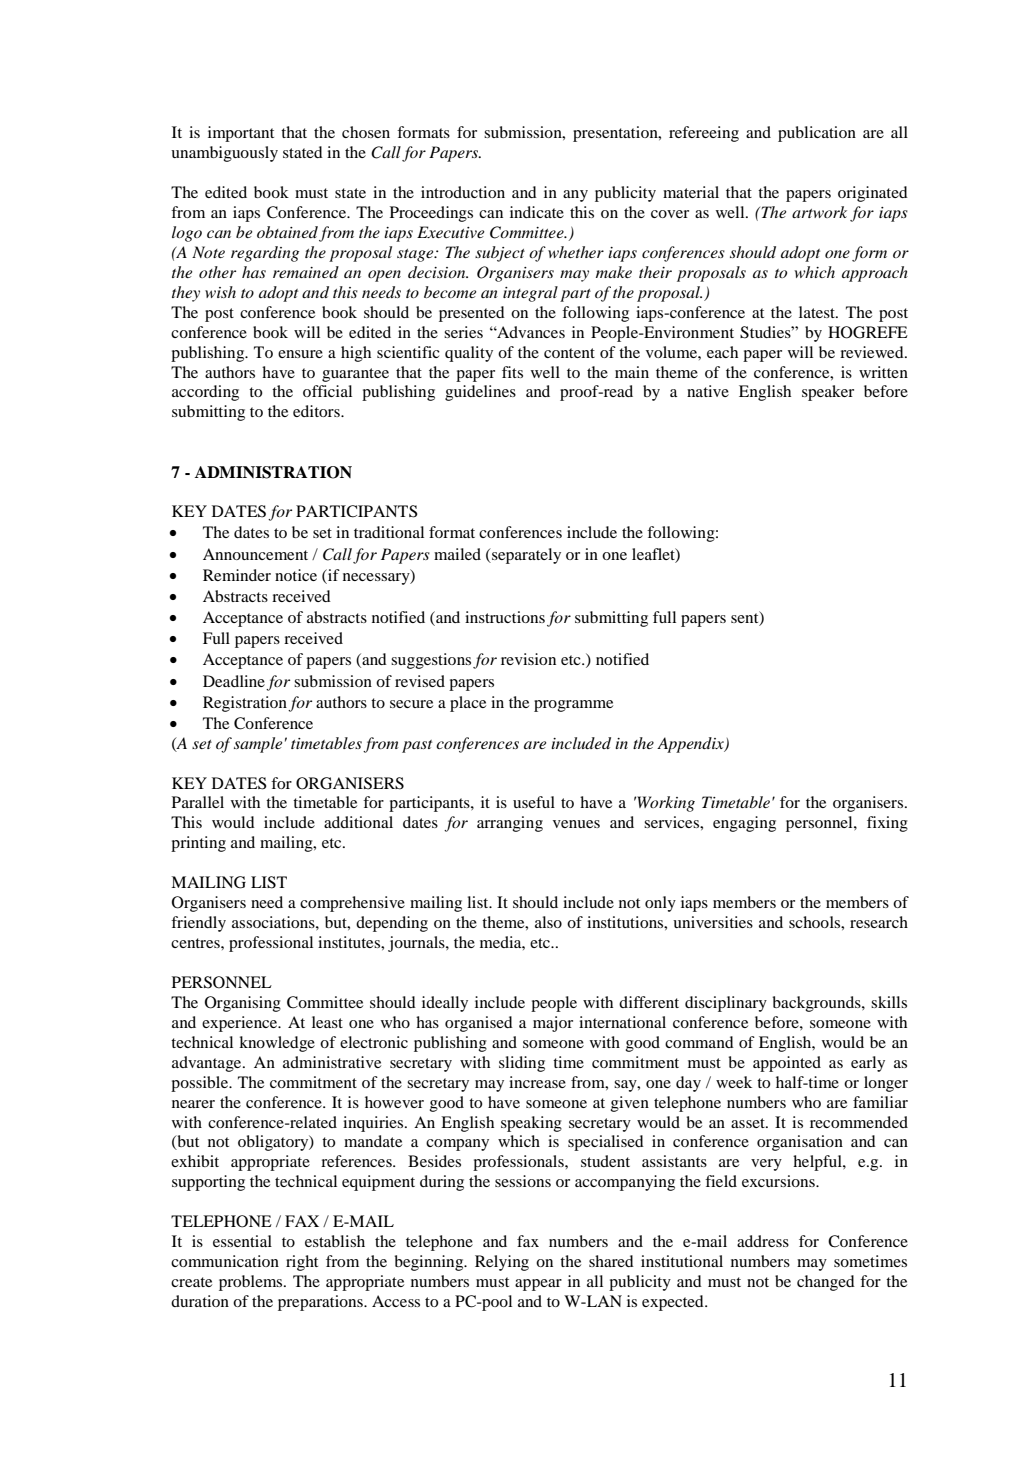  What do you see at coordinates (828, 393) in the screenshot?
I see `speaker` at bounding box center [828, 393].
